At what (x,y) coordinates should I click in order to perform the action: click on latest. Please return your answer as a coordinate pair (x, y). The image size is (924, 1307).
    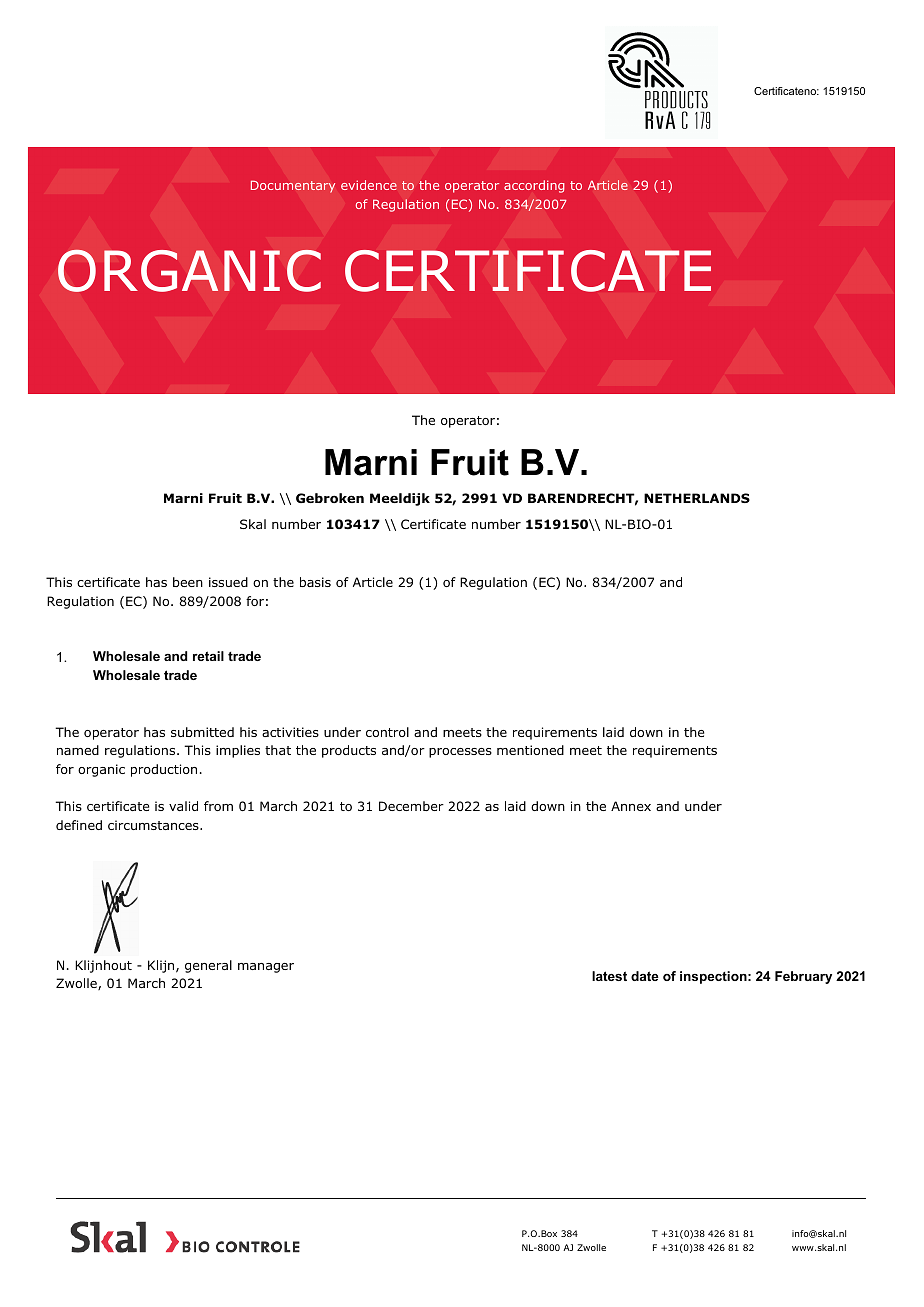
    Looking at the image, I should click on (609, 976).
